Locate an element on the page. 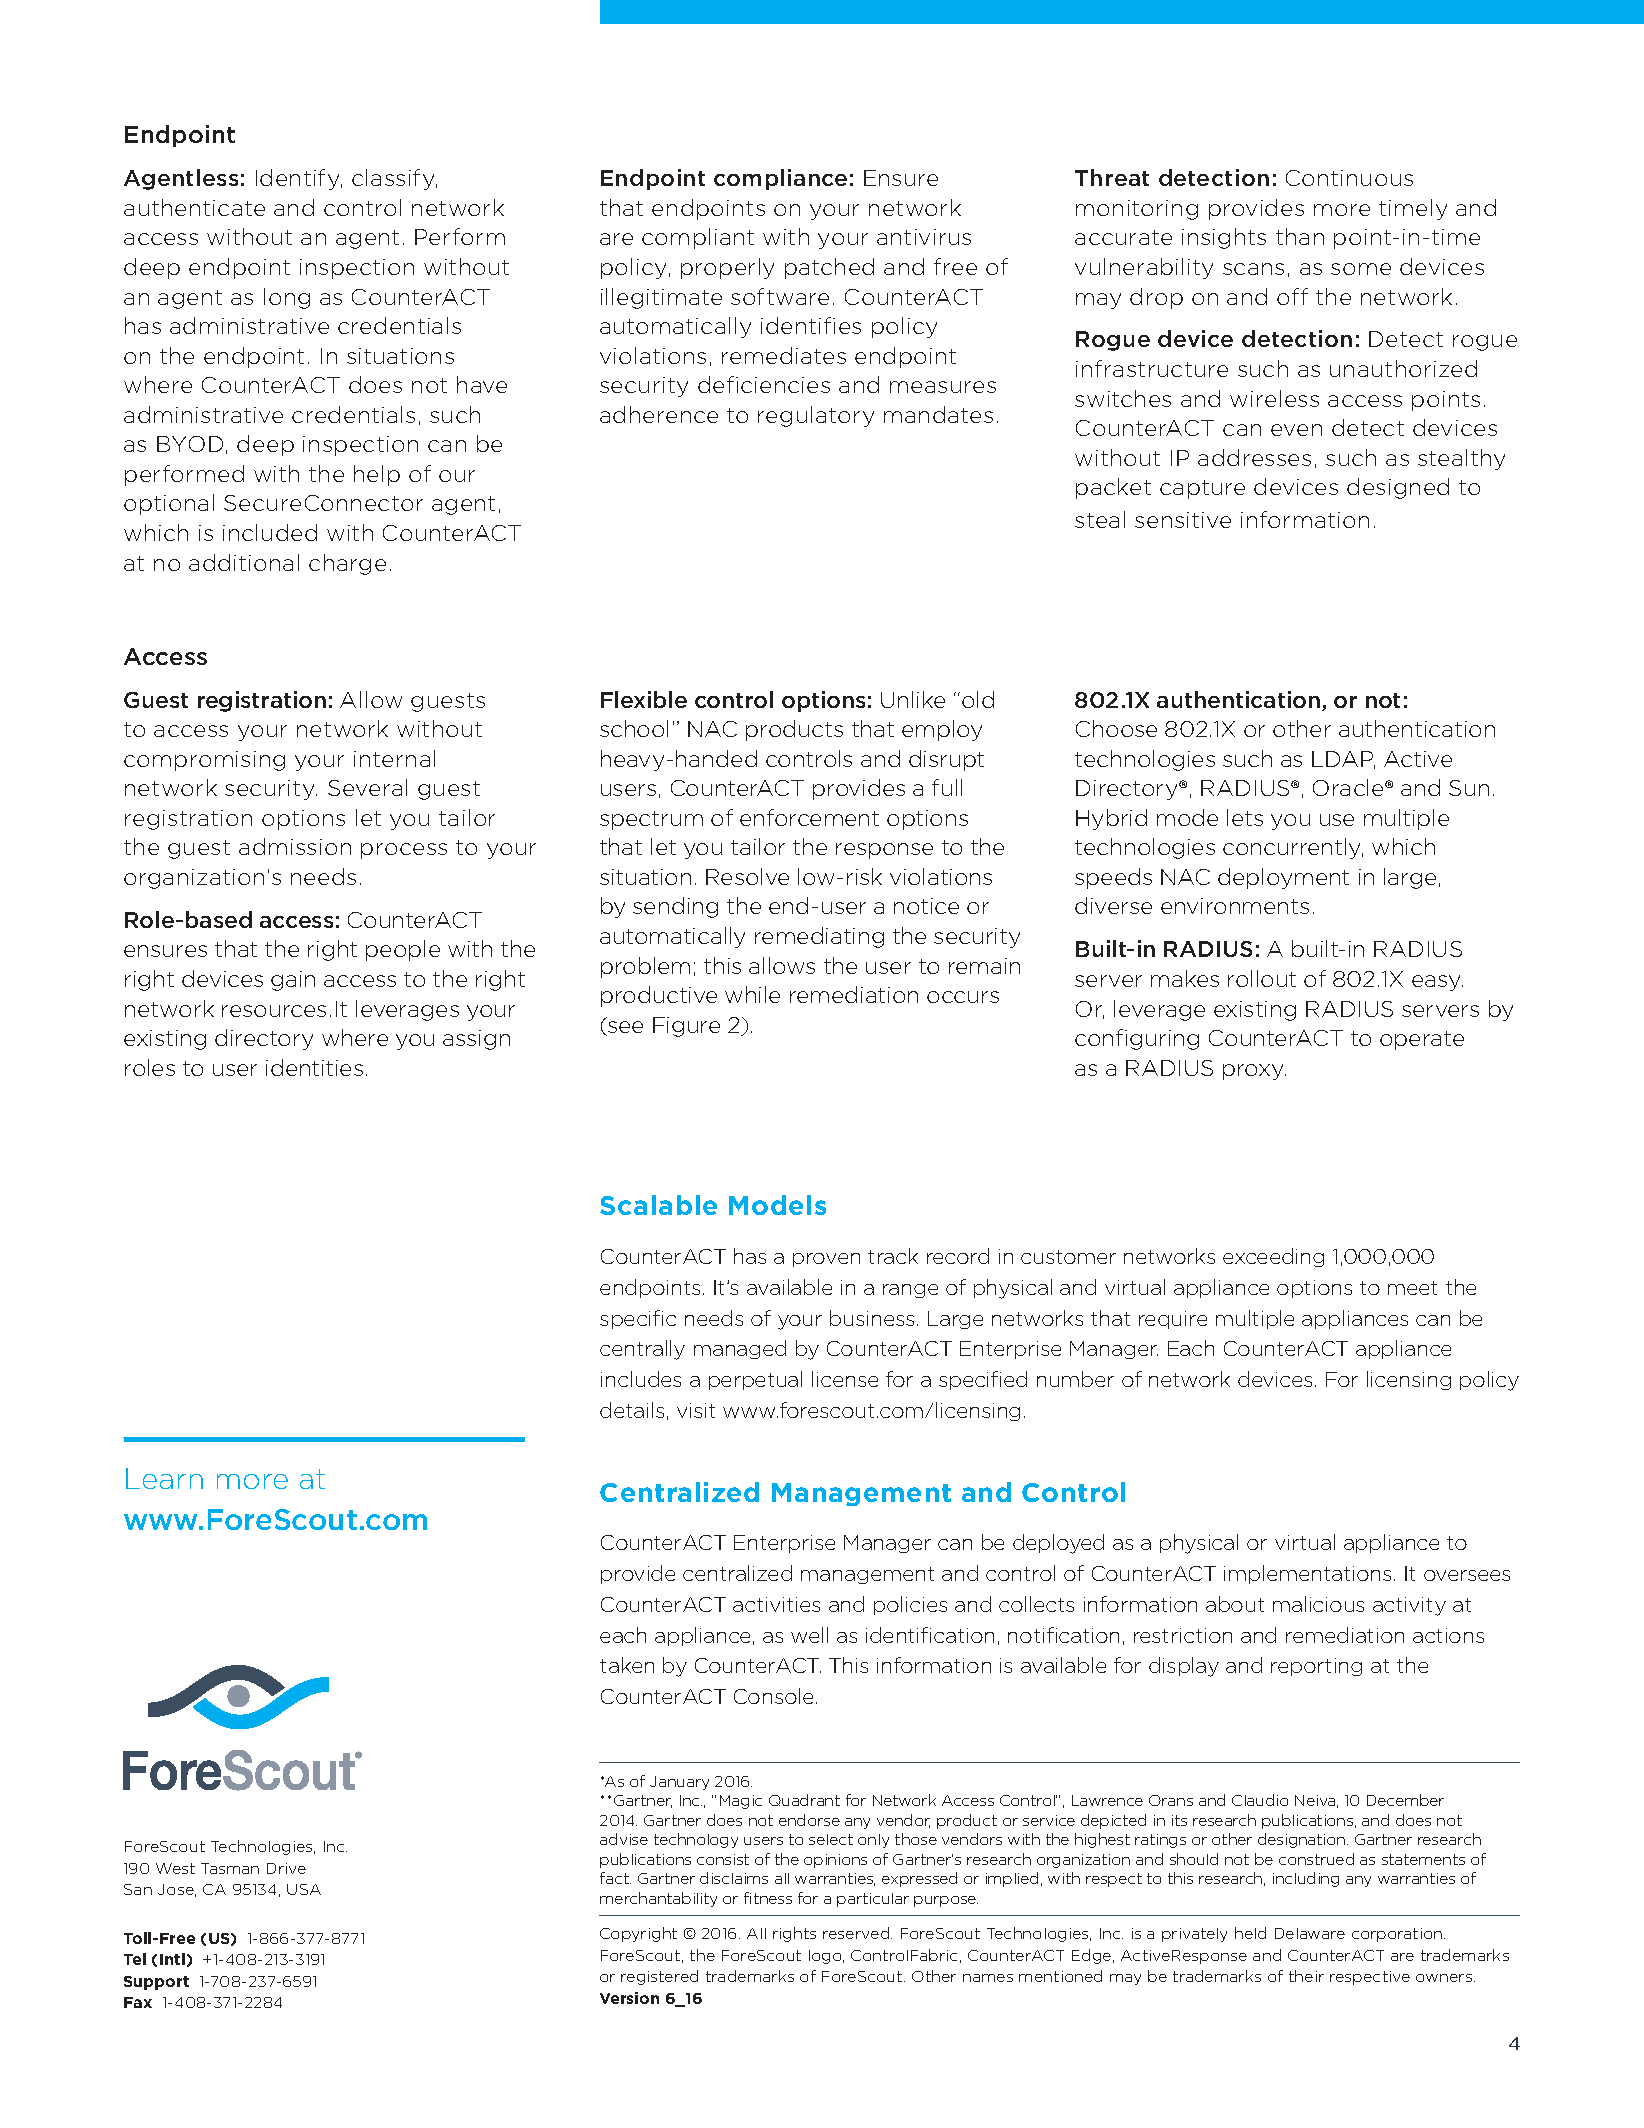 The image size is (1644, 2128). Unlike is located at coordinates (913, 699).
